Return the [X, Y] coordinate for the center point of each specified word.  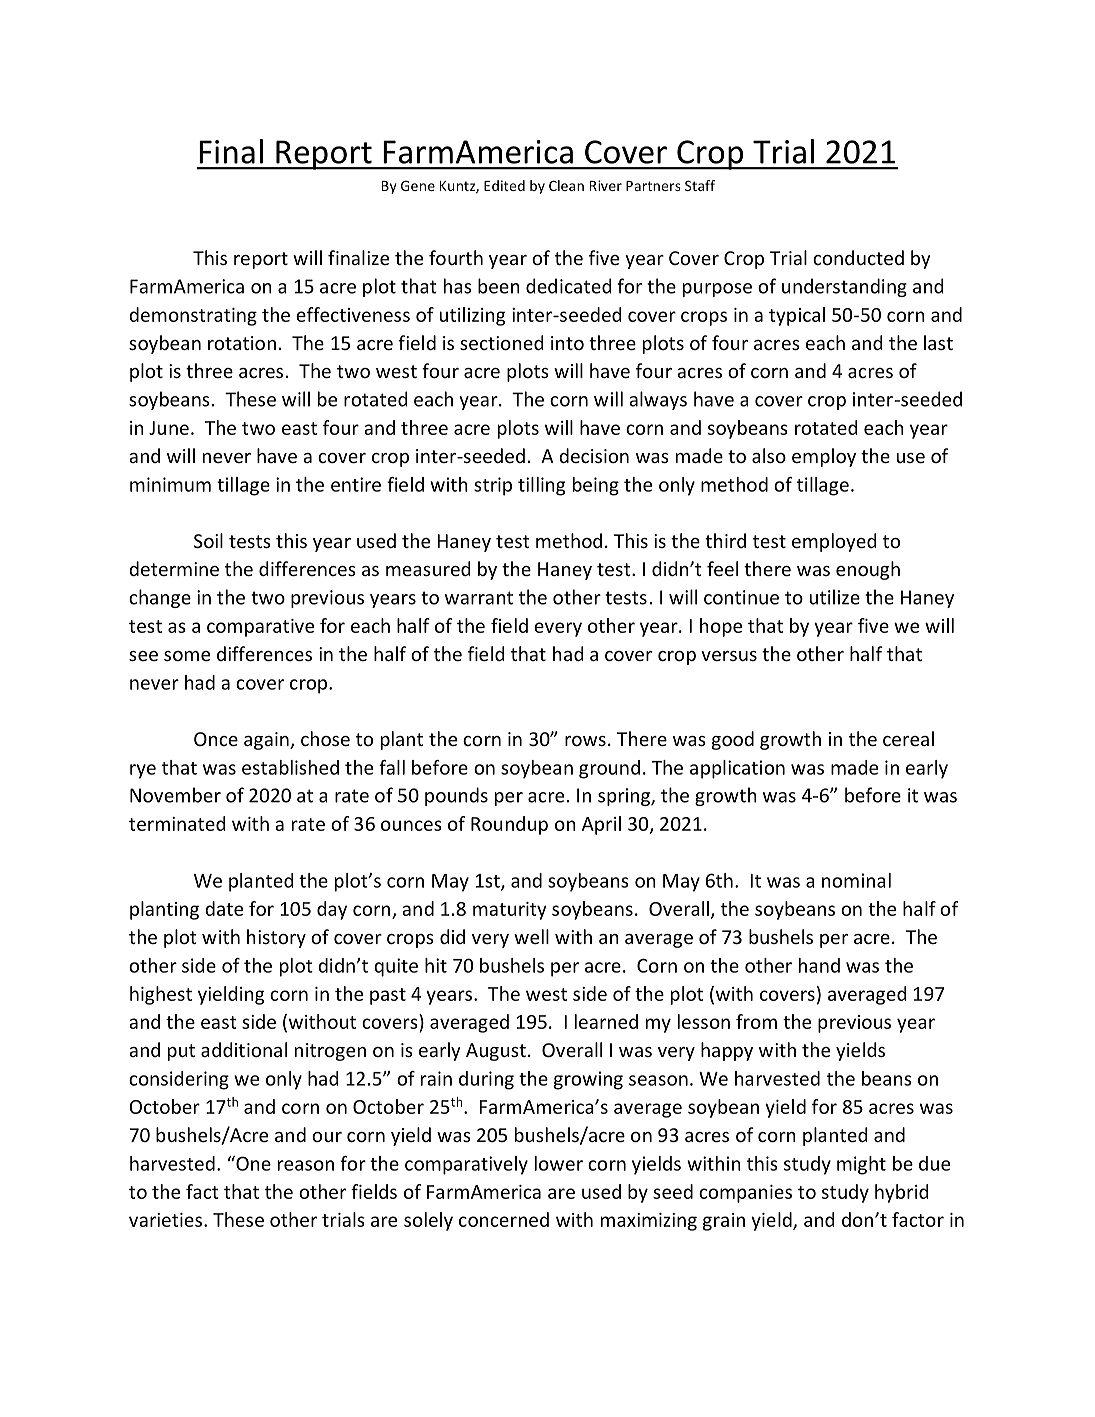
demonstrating [193, 316]
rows [585, 741]
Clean [566, 185]
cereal [908, 738]
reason [306, 1165]
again [267, 741]
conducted [858, 257]
